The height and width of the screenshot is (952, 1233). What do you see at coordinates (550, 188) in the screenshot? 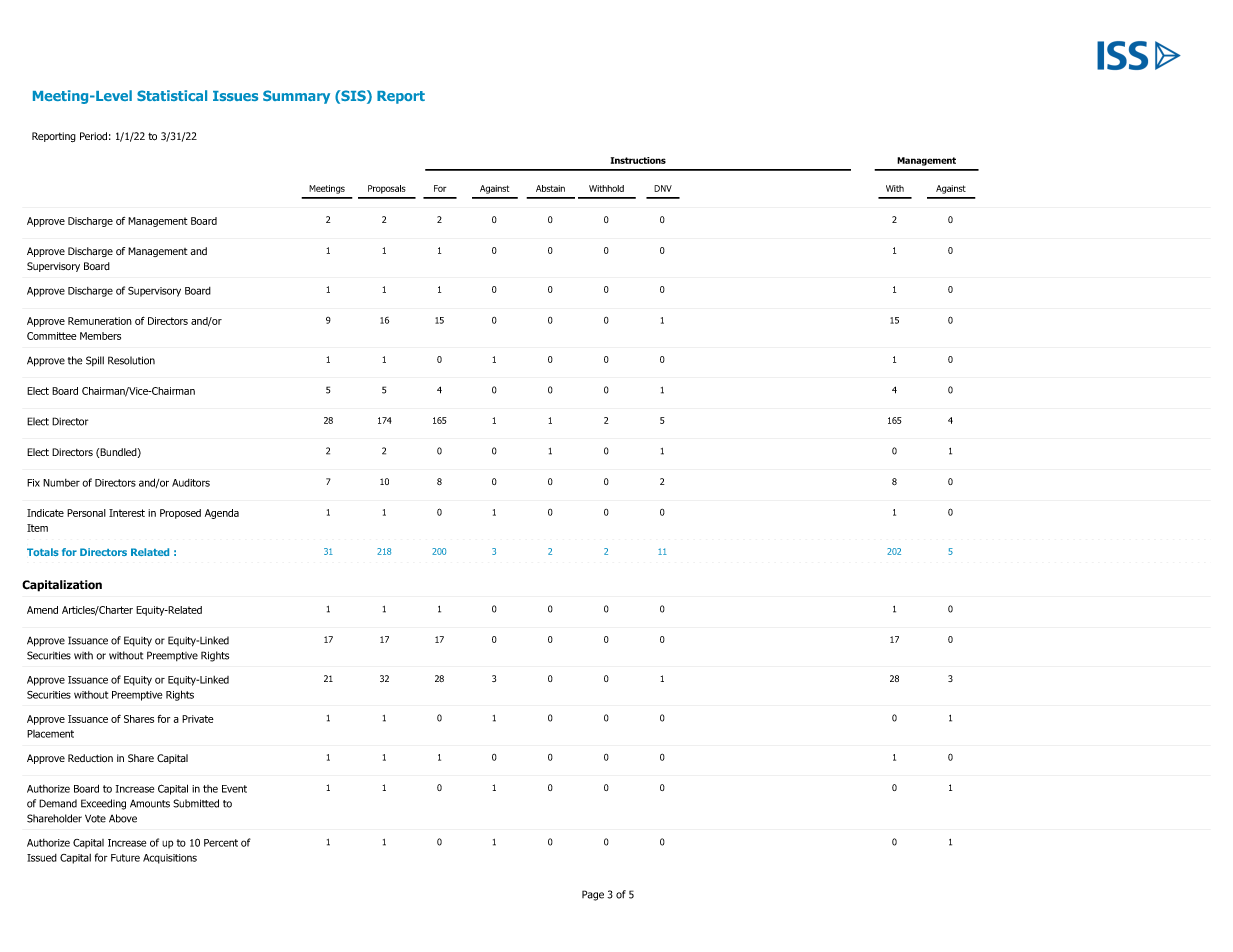
I see `Abstain` at bounding box center [550, 188].
